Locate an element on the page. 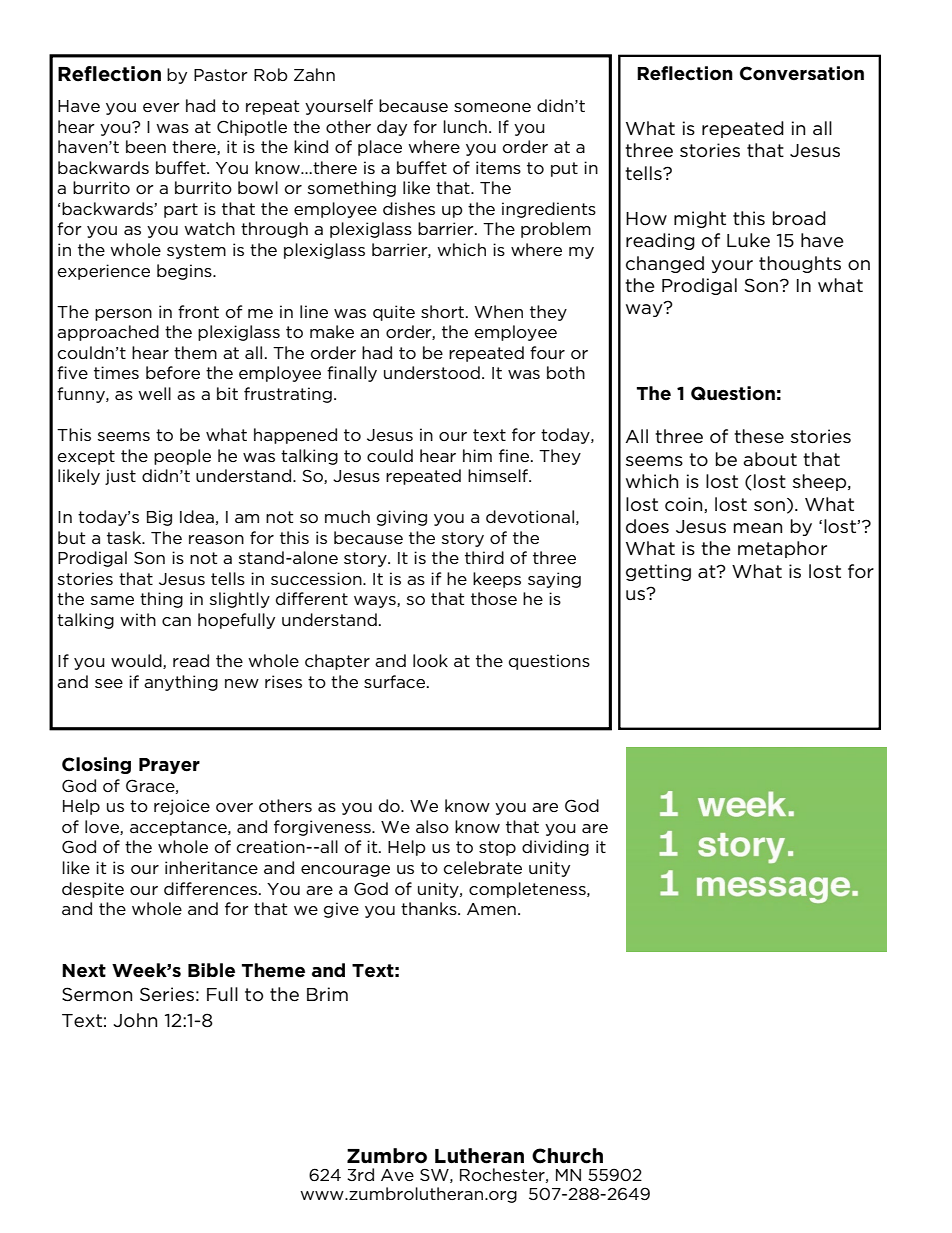  Conversation is located at coordinates (802, 73).
